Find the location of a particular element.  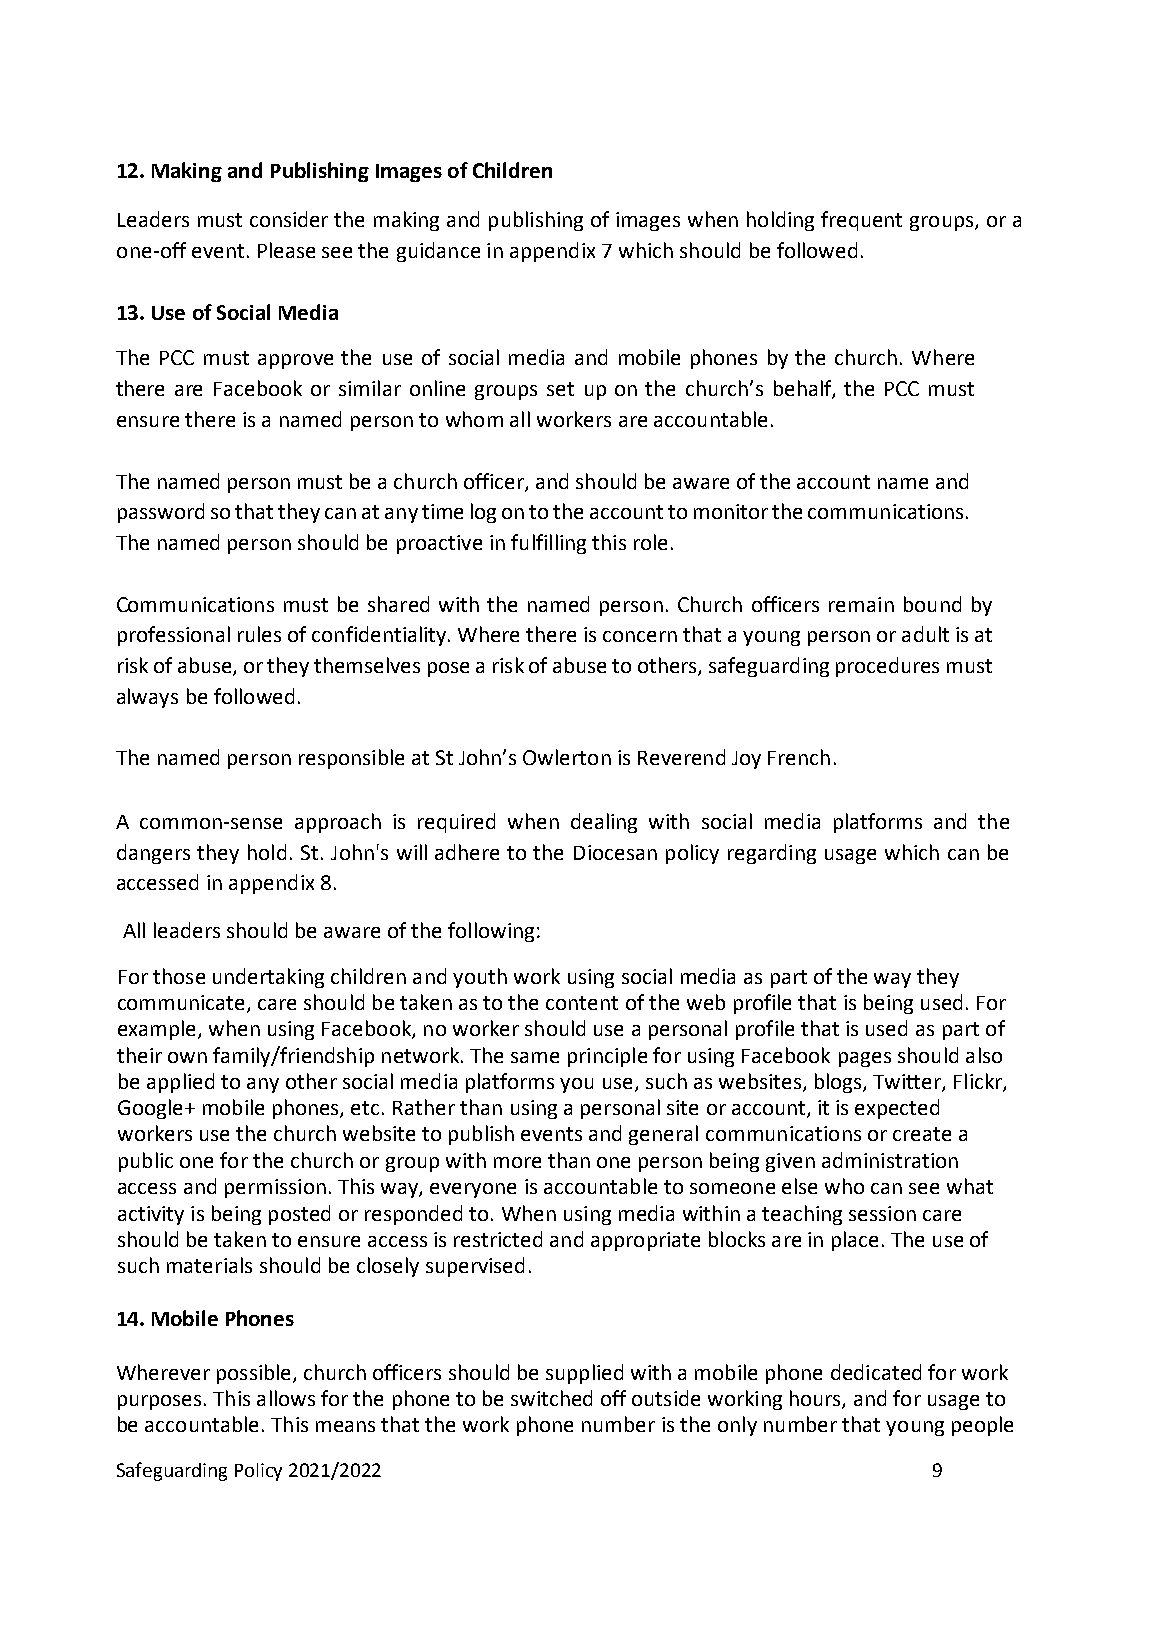

concern is located at coordinates (640, 636).
